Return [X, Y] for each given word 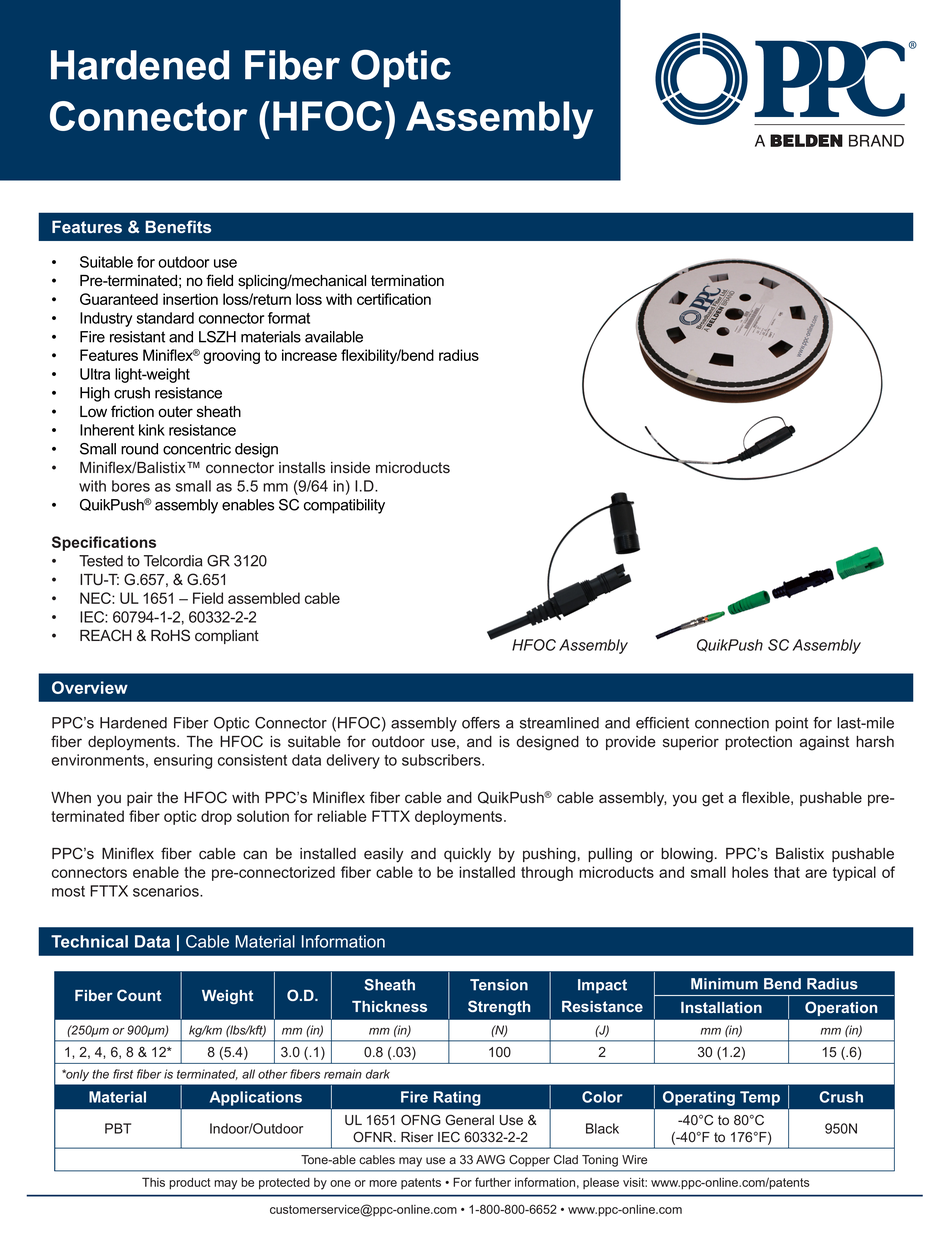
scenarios [167, 891]
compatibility [344, 506]
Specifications [104, 543]
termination [407, 281]
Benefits [178, 226]
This [153, 1182]
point [791, 724]
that [787, 872]
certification [394, 299]
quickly [467, 855]
